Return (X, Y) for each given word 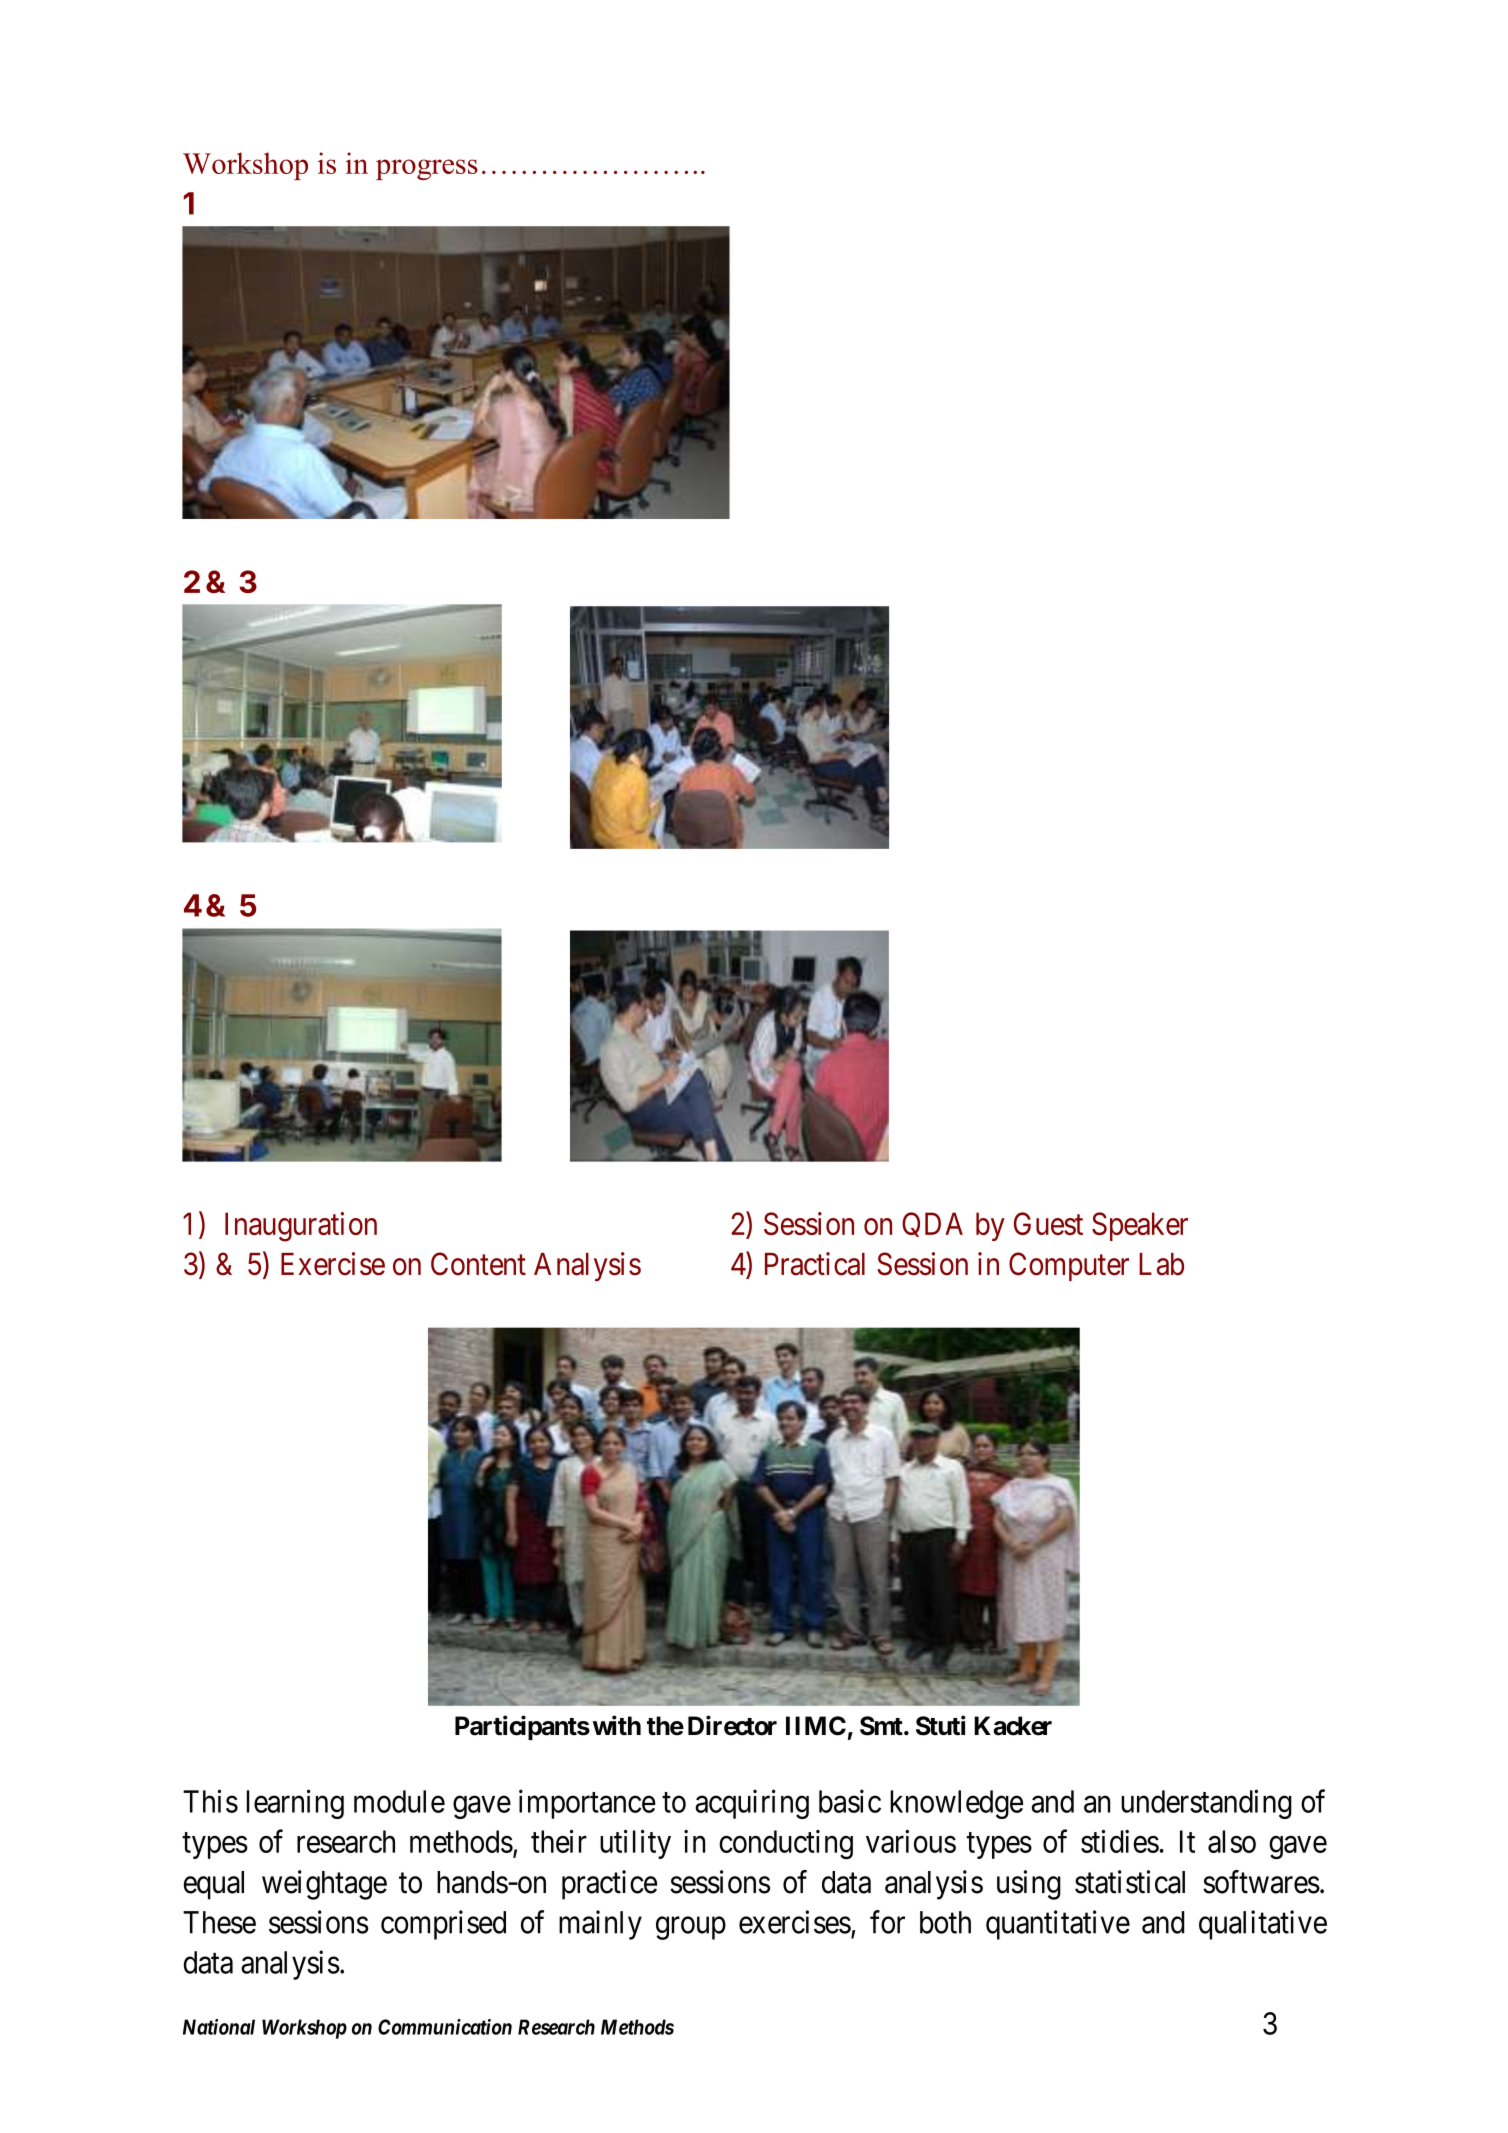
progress (427, 169)
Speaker (1140, 1226)
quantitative (1058, 1925)
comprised (443, 1925)
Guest (1048, 1223)
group (691, 1928)
